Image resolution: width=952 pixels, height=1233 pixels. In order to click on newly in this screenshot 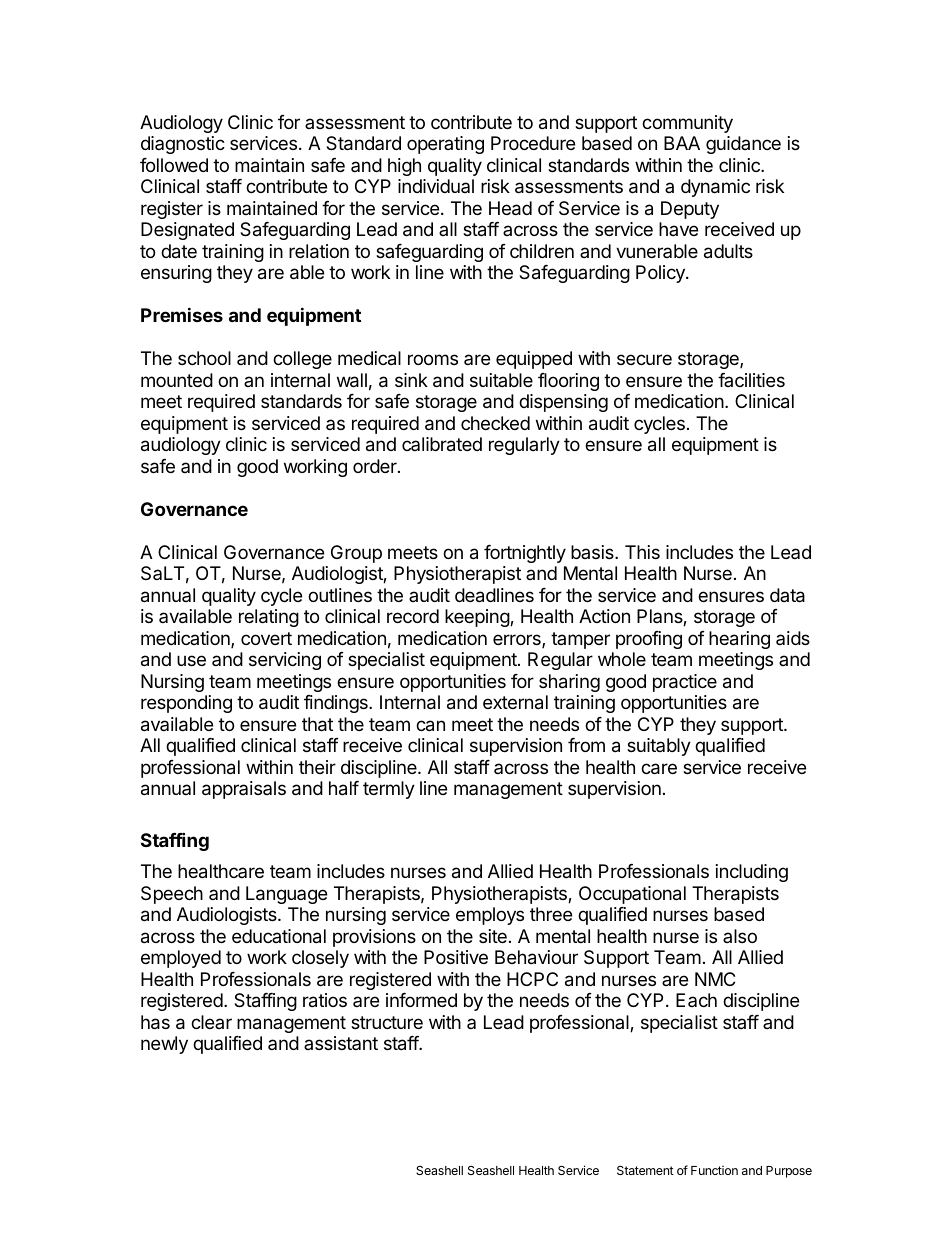, I will do `click(164, 1045)`.
